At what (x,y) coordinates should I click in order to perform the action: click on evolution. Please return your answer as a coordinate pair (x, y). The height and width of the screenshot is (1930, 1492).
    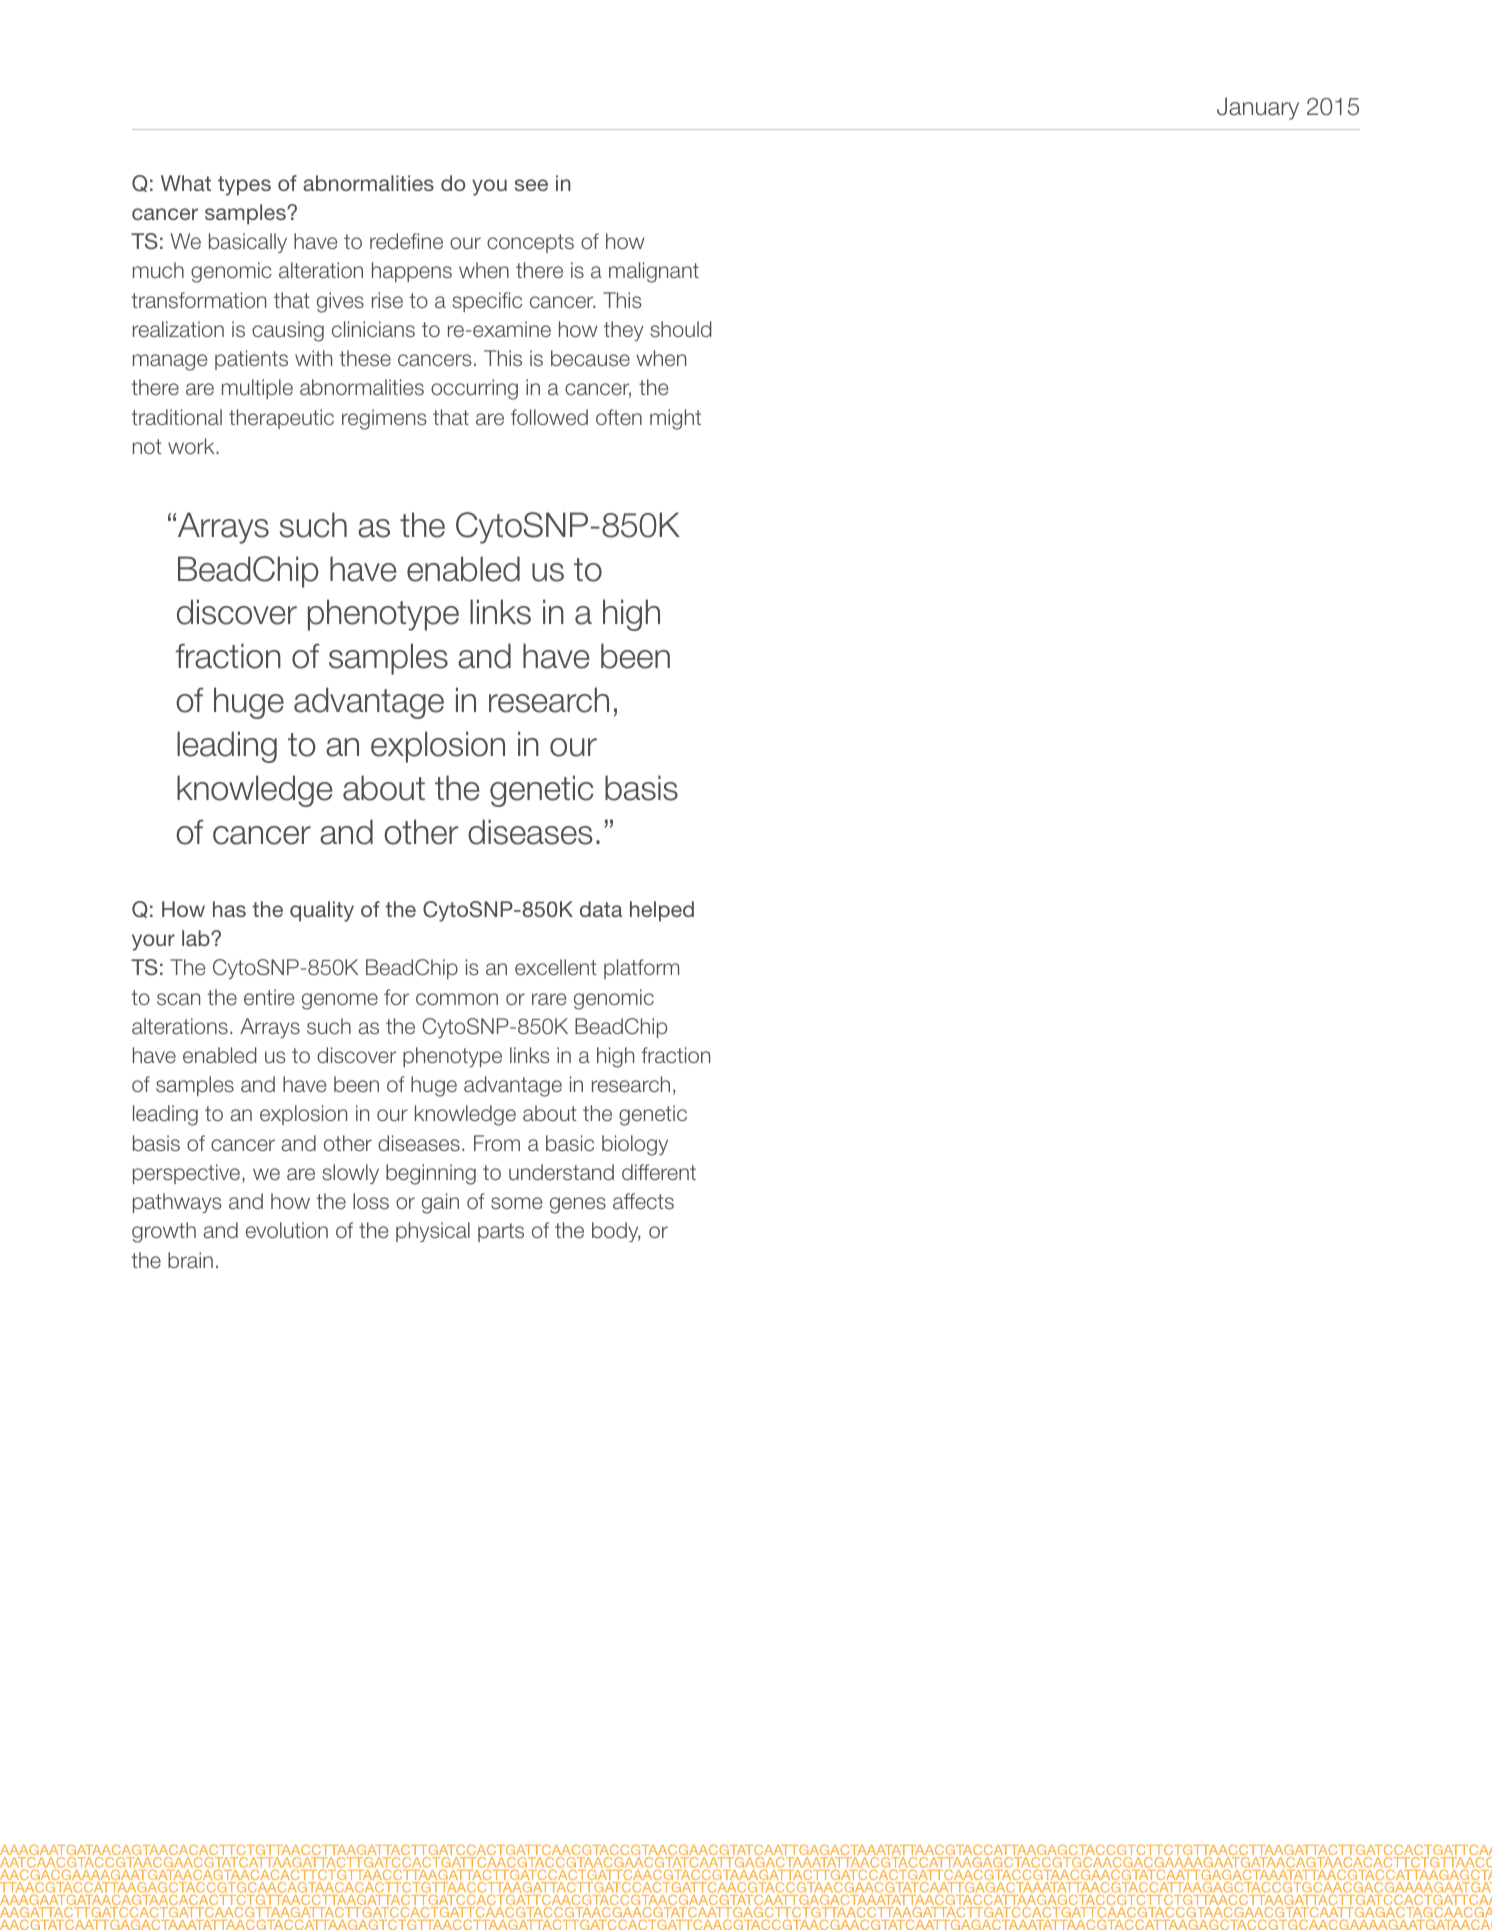
    Looking at the image, I should click on (287, 1230).
